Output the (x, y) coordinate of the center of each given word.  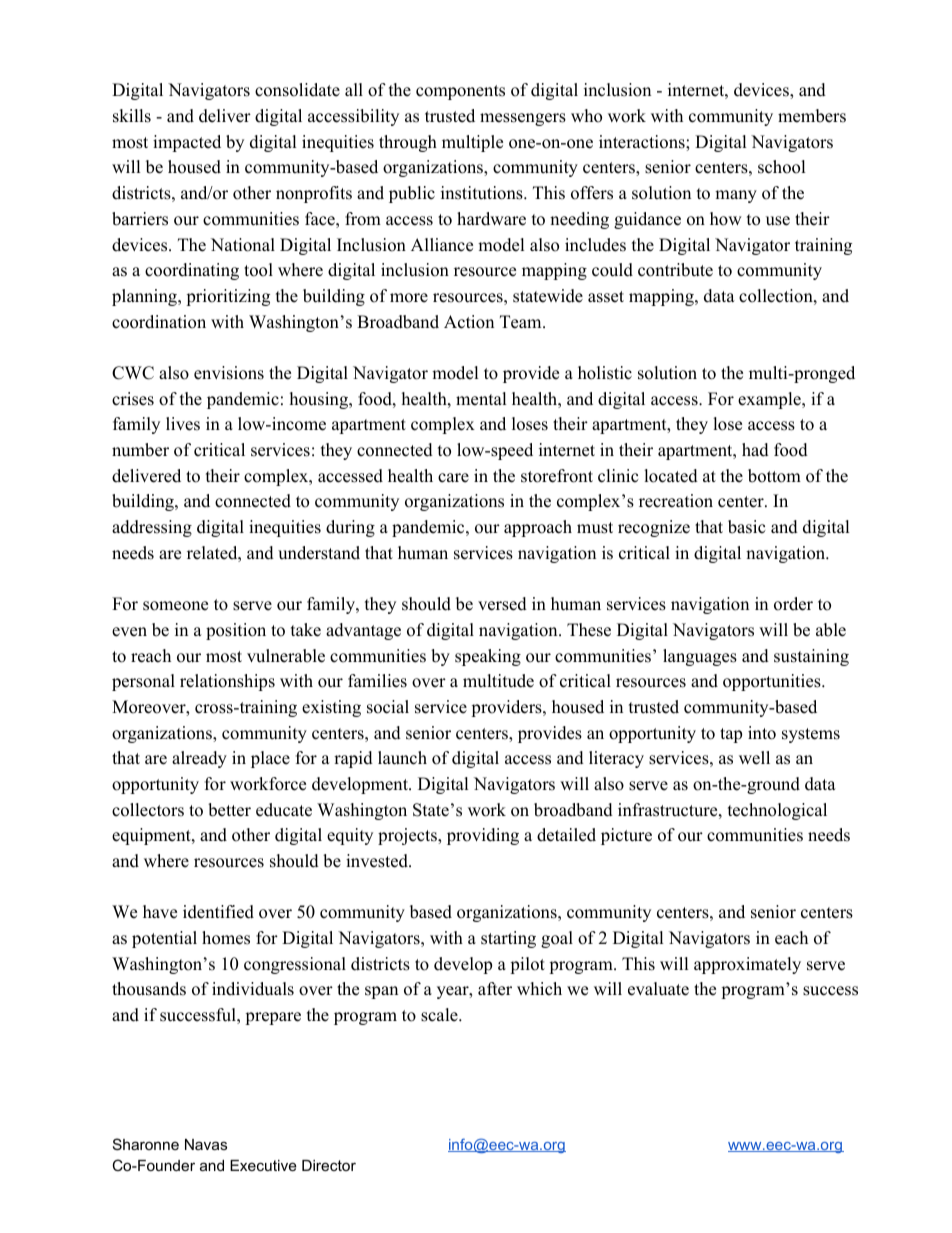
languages (700, 657)
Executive (263, 1165)
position (236, 631)
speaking (488, 657)
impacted (187, 143)
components (460, 92)
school (782, 167)
